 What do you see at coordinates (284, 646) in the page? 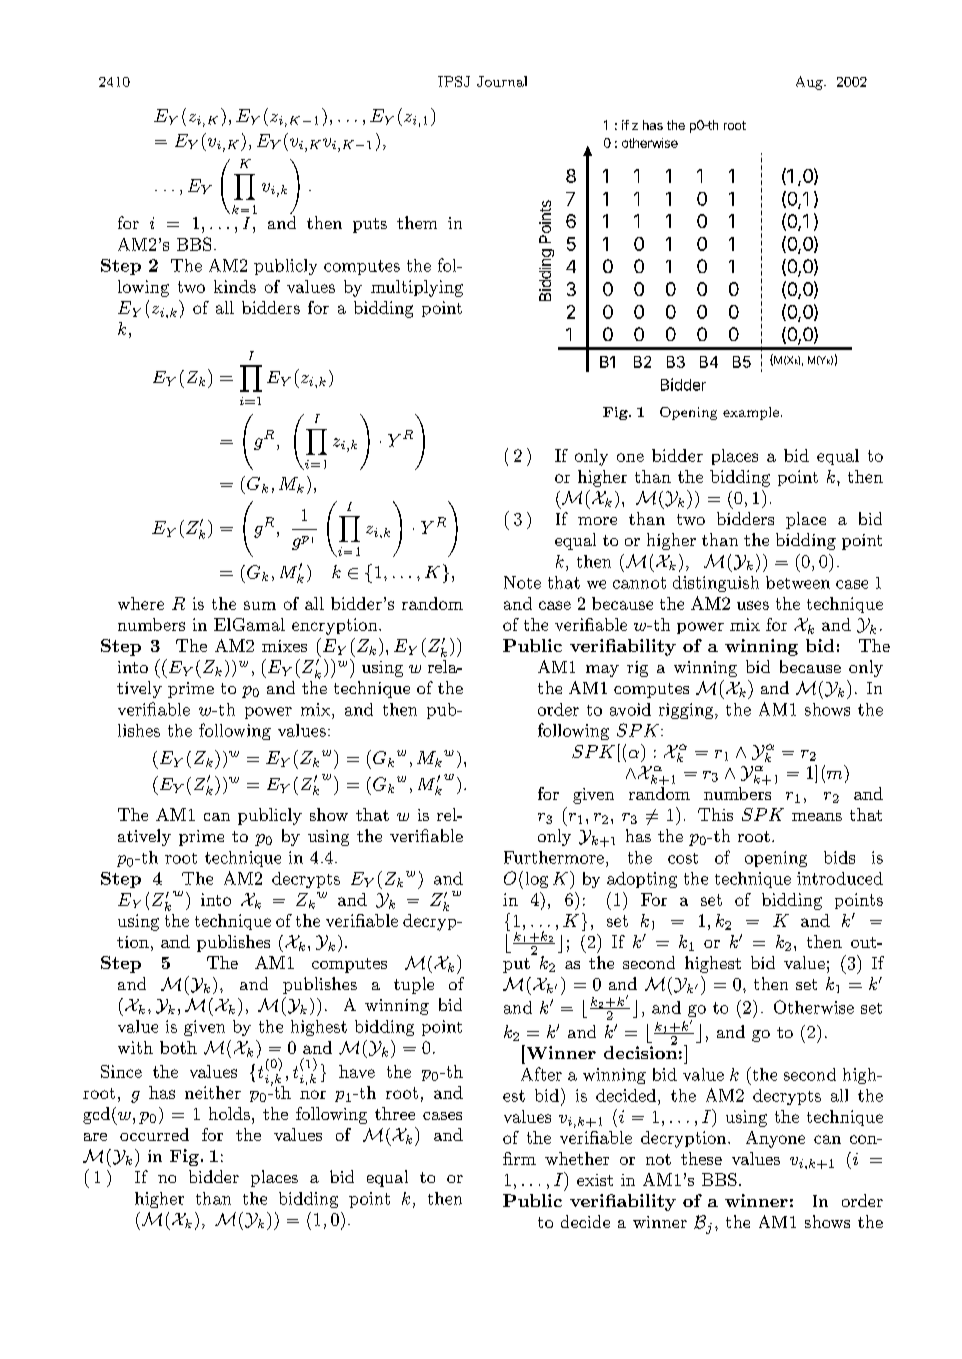
I see `mixes` at bounding box center [284, 646].
